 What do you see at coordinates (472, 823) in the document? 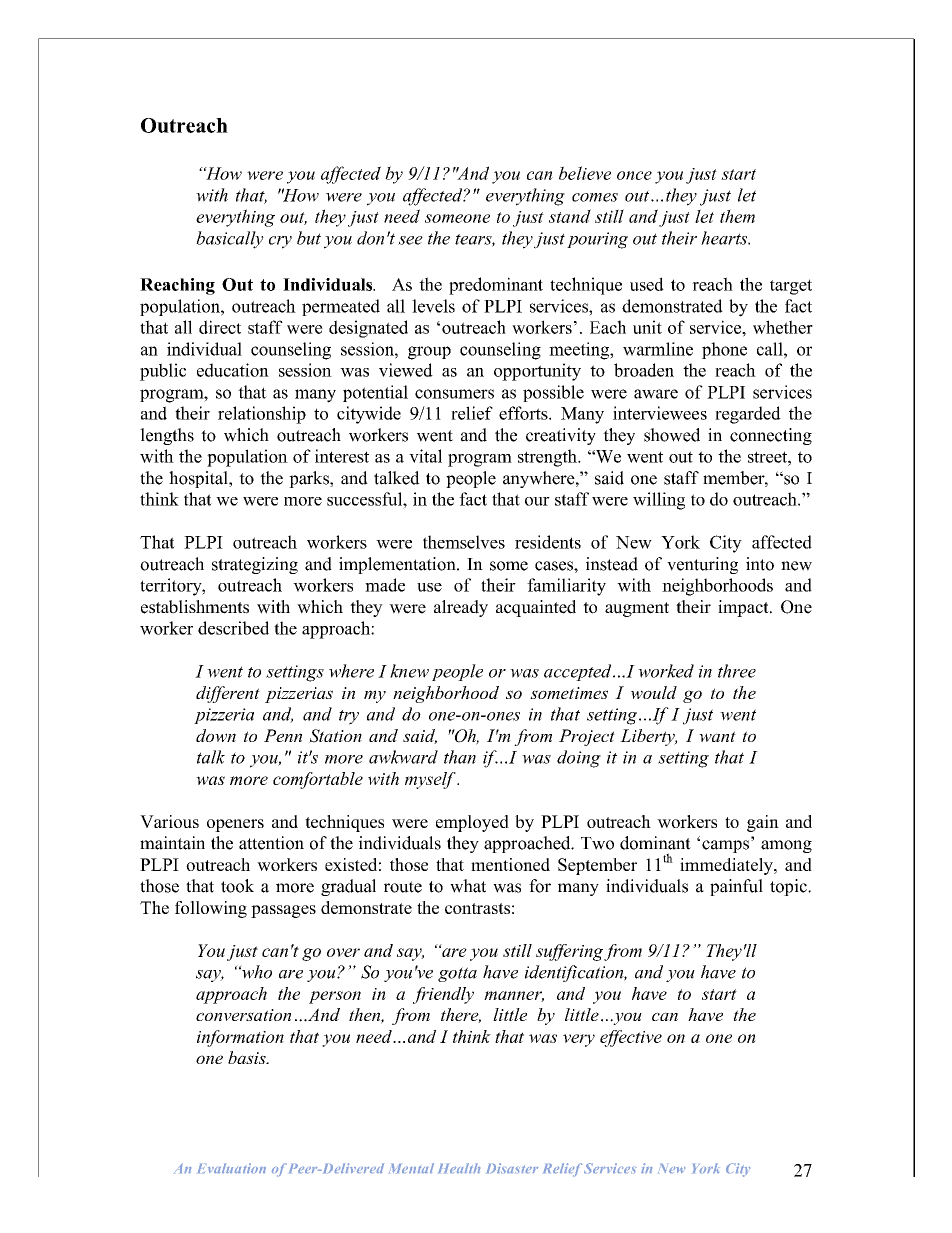
I see `employed` at bounding box center [472, 823].
